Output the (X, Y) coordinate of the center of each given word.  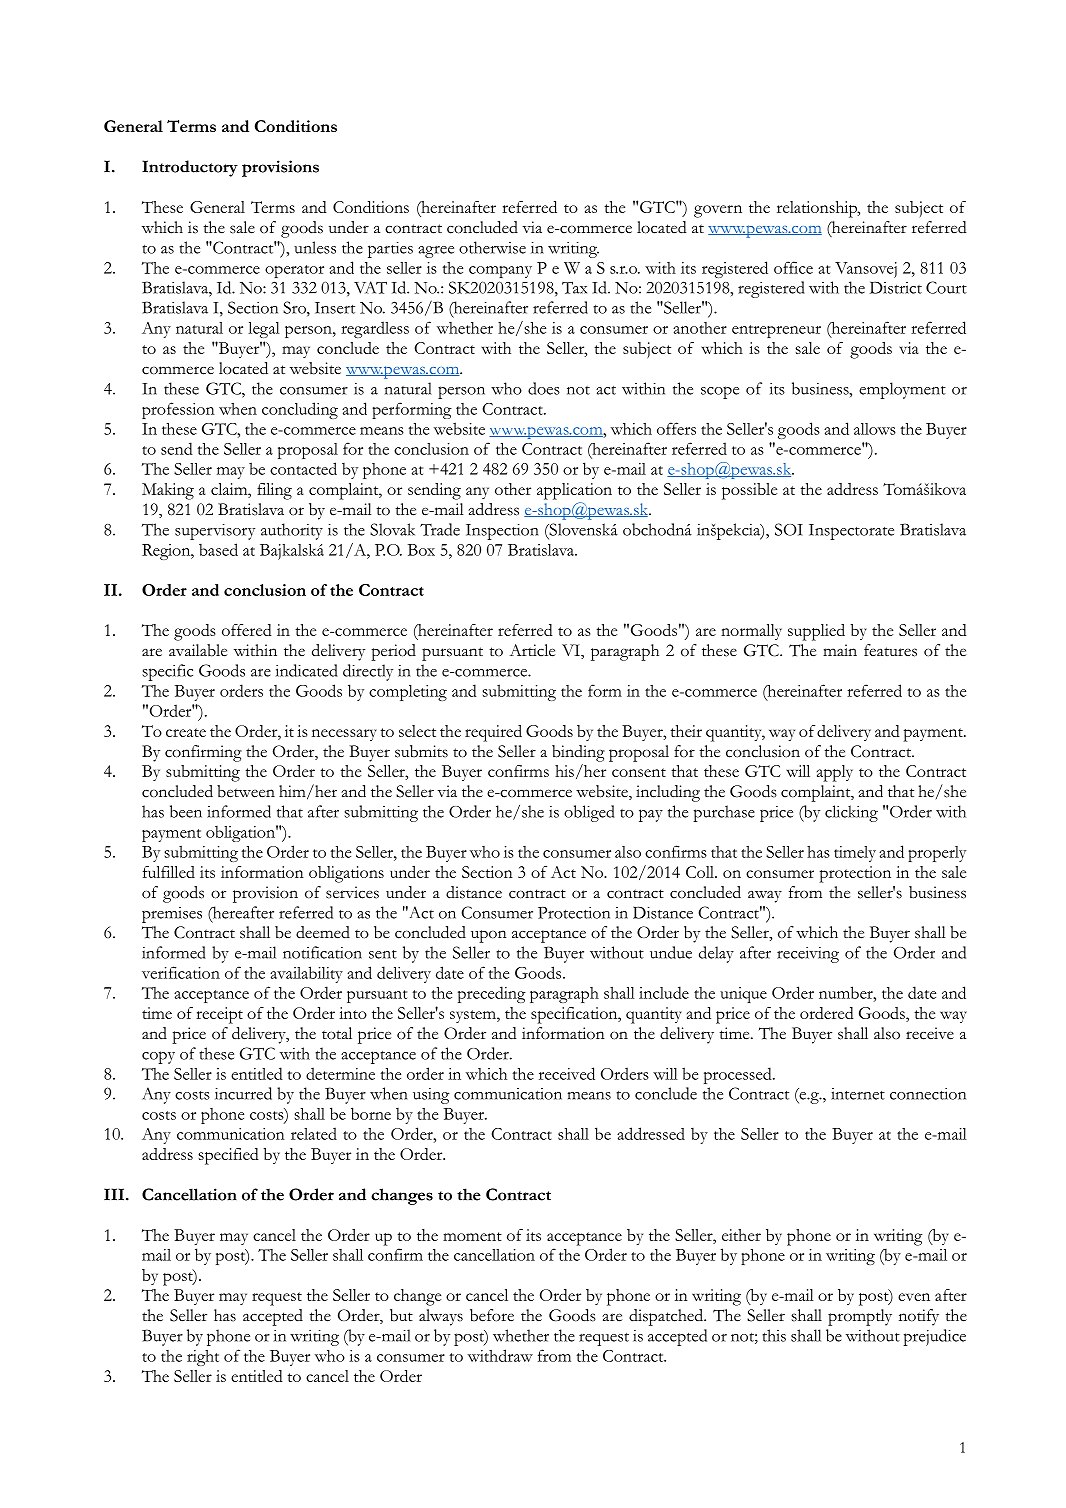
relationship (818, 209)
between (246, 791)
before (492, 1315)
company (500, 272)
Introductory (190, 168)
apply (835, 773)
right (203, 1358)
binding (578, 753)
